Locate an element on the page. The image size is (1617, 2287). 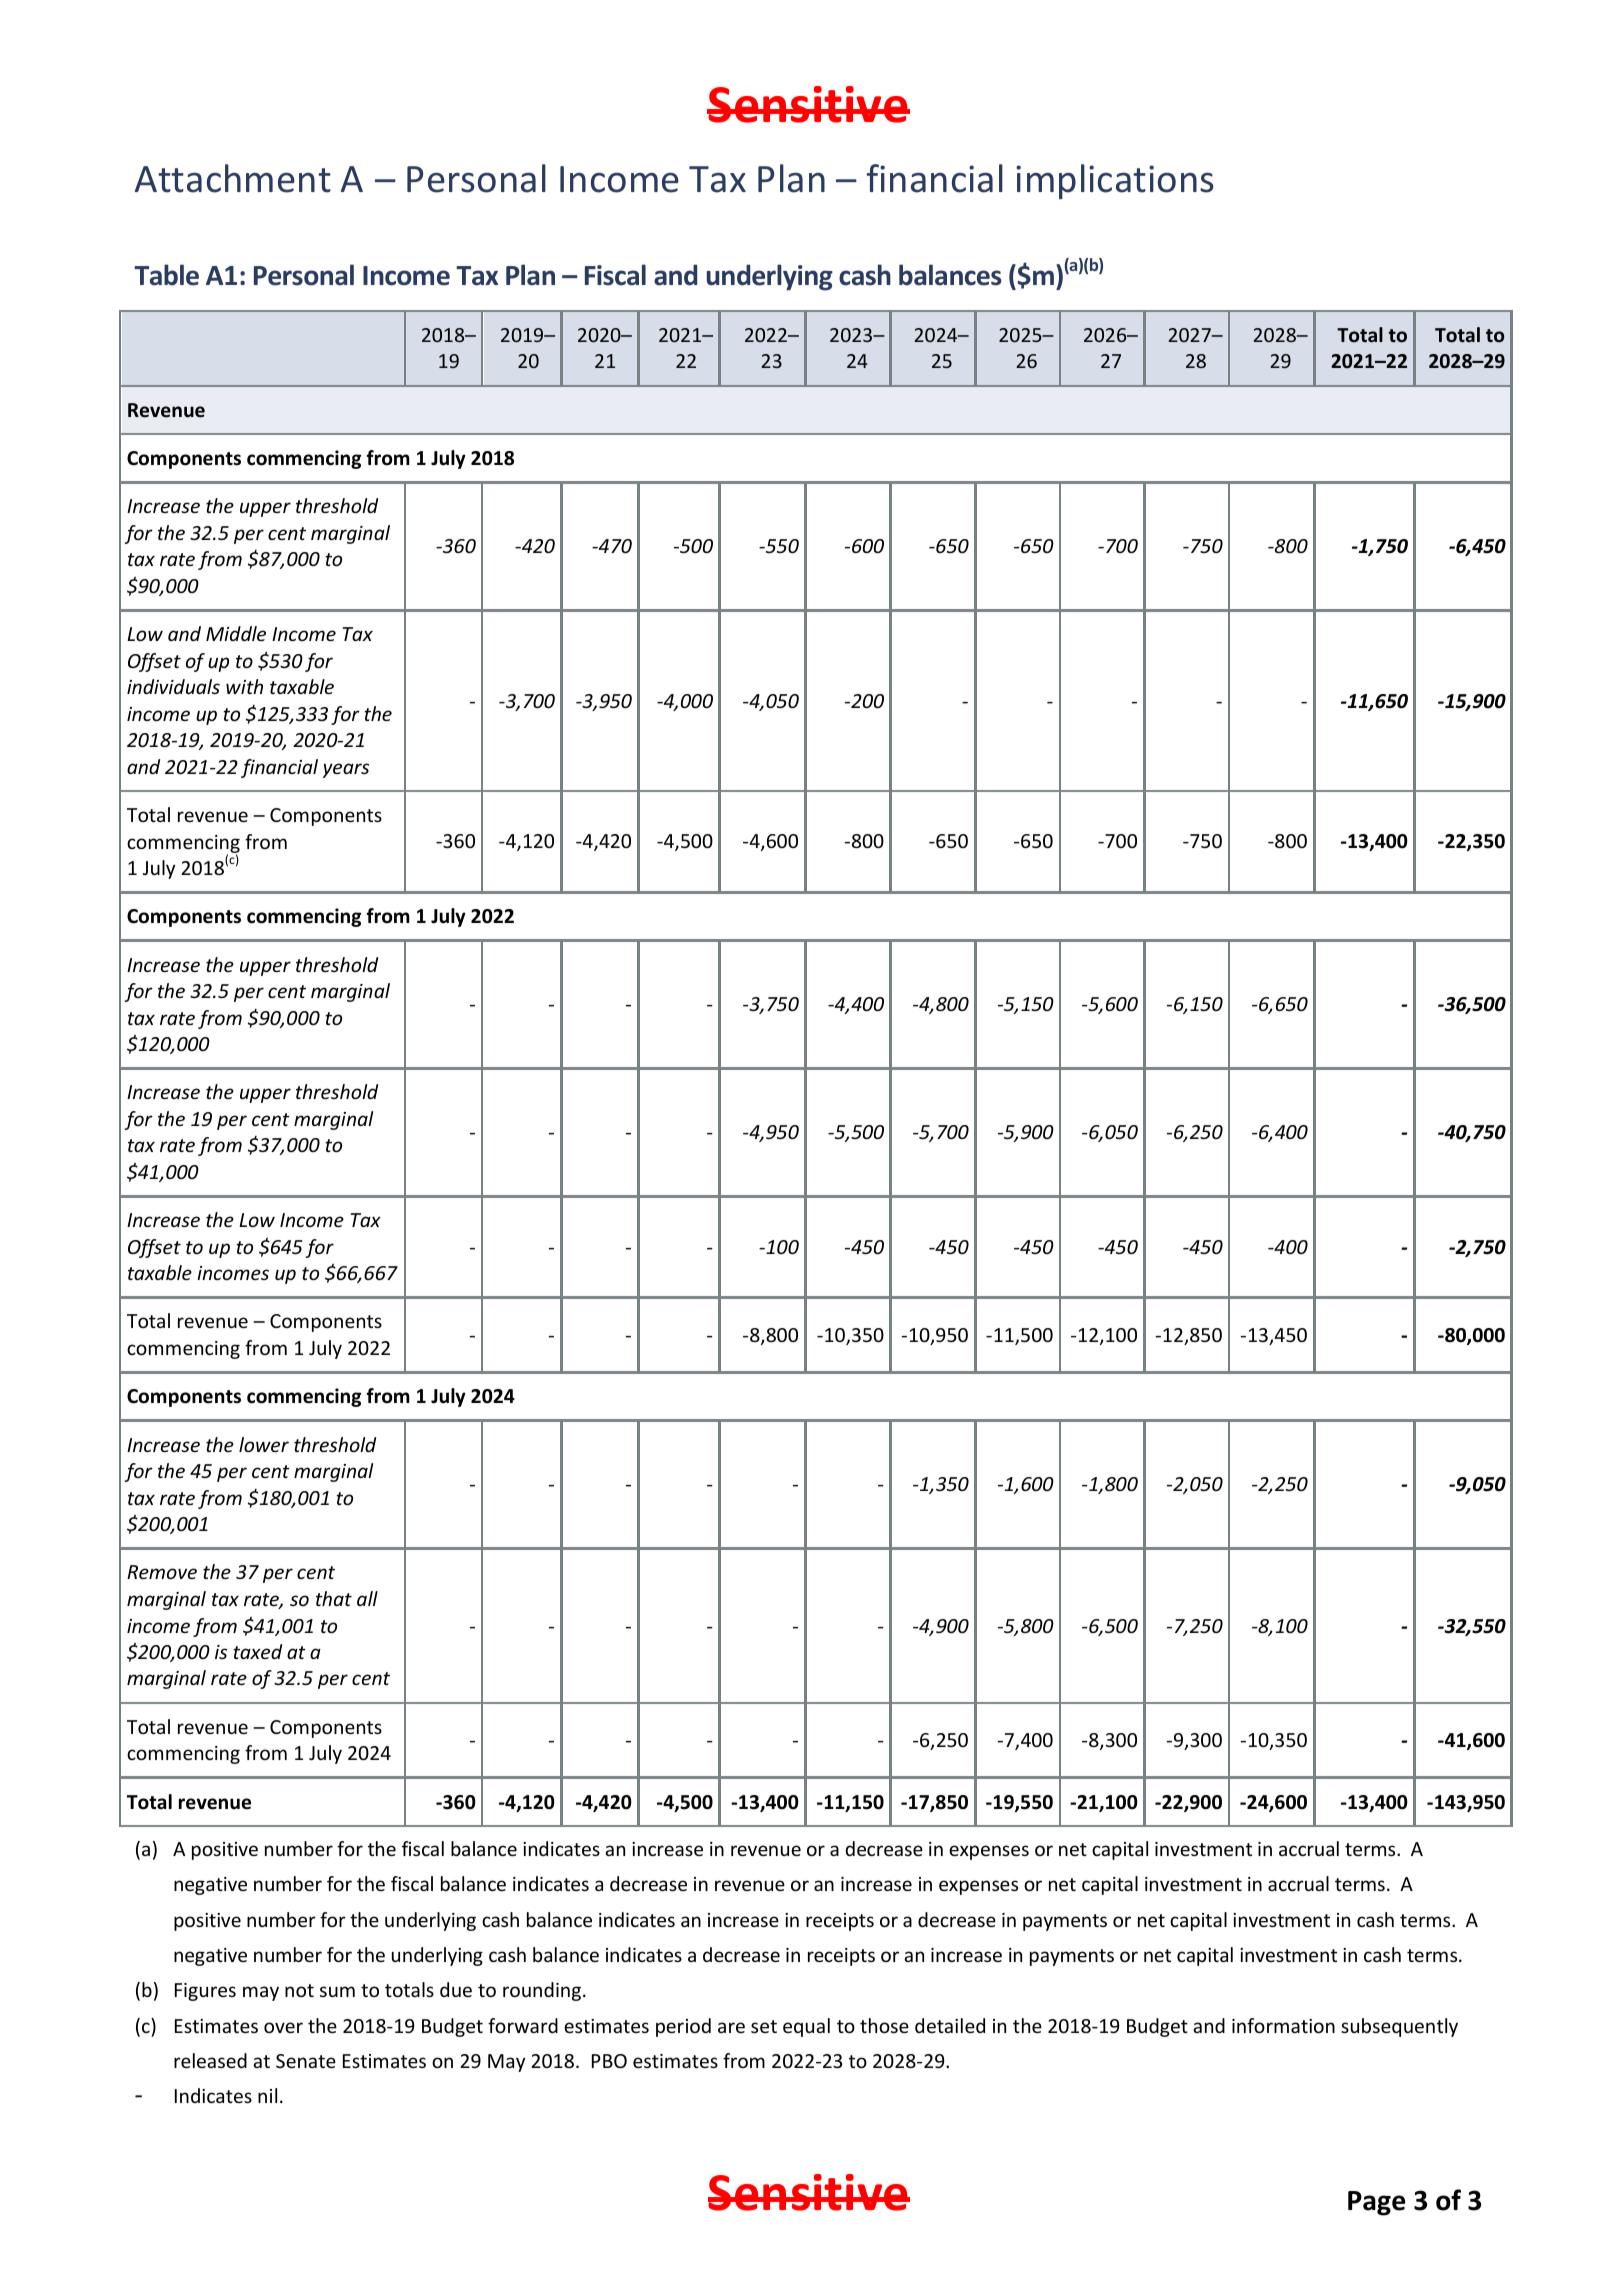
individuals is located at coordinates (173, 686).
